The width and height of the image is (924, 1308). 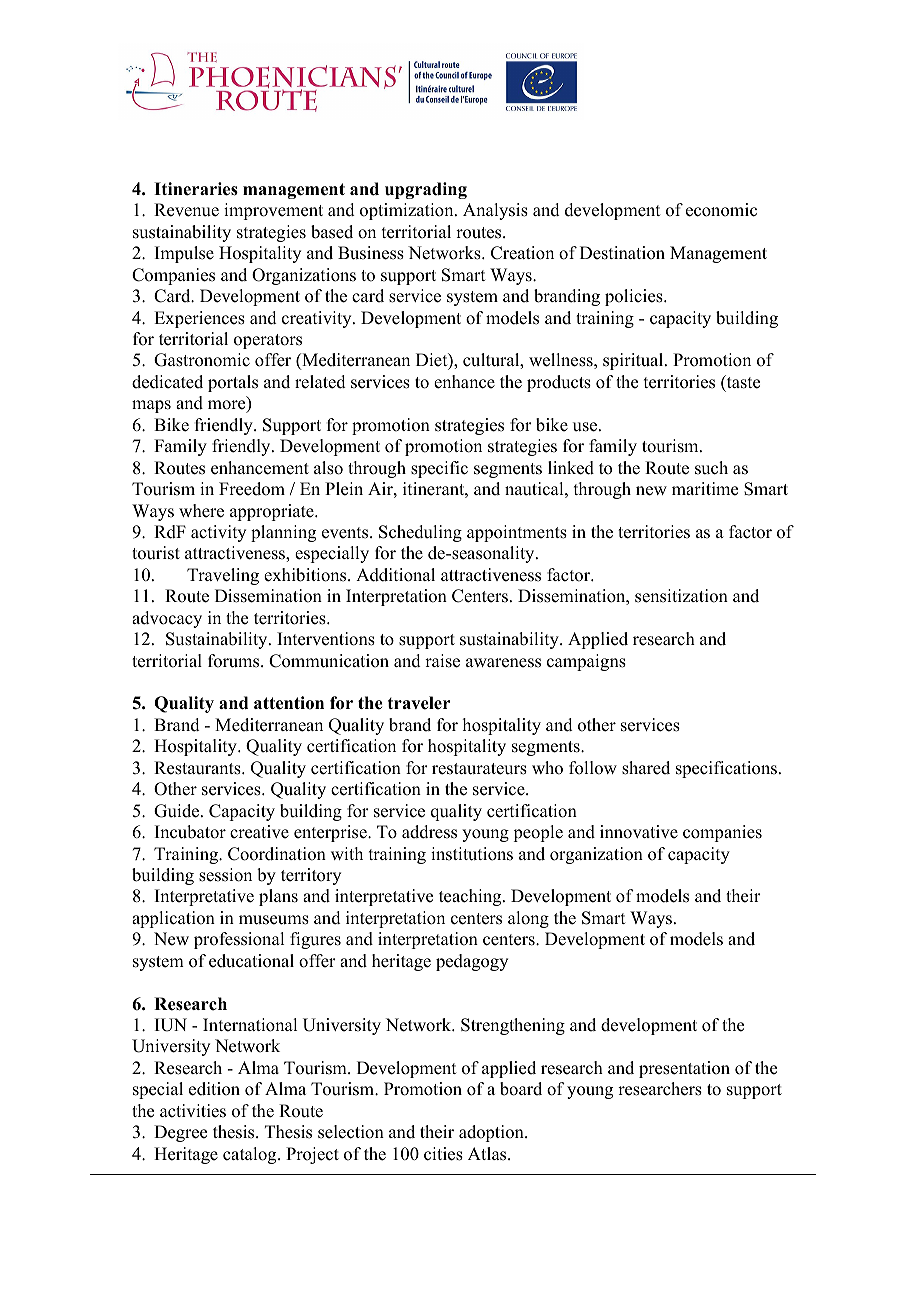 What do you see at coordinates (235, 661) in the image?
I see `forums` at bounding box center [235, 661].
